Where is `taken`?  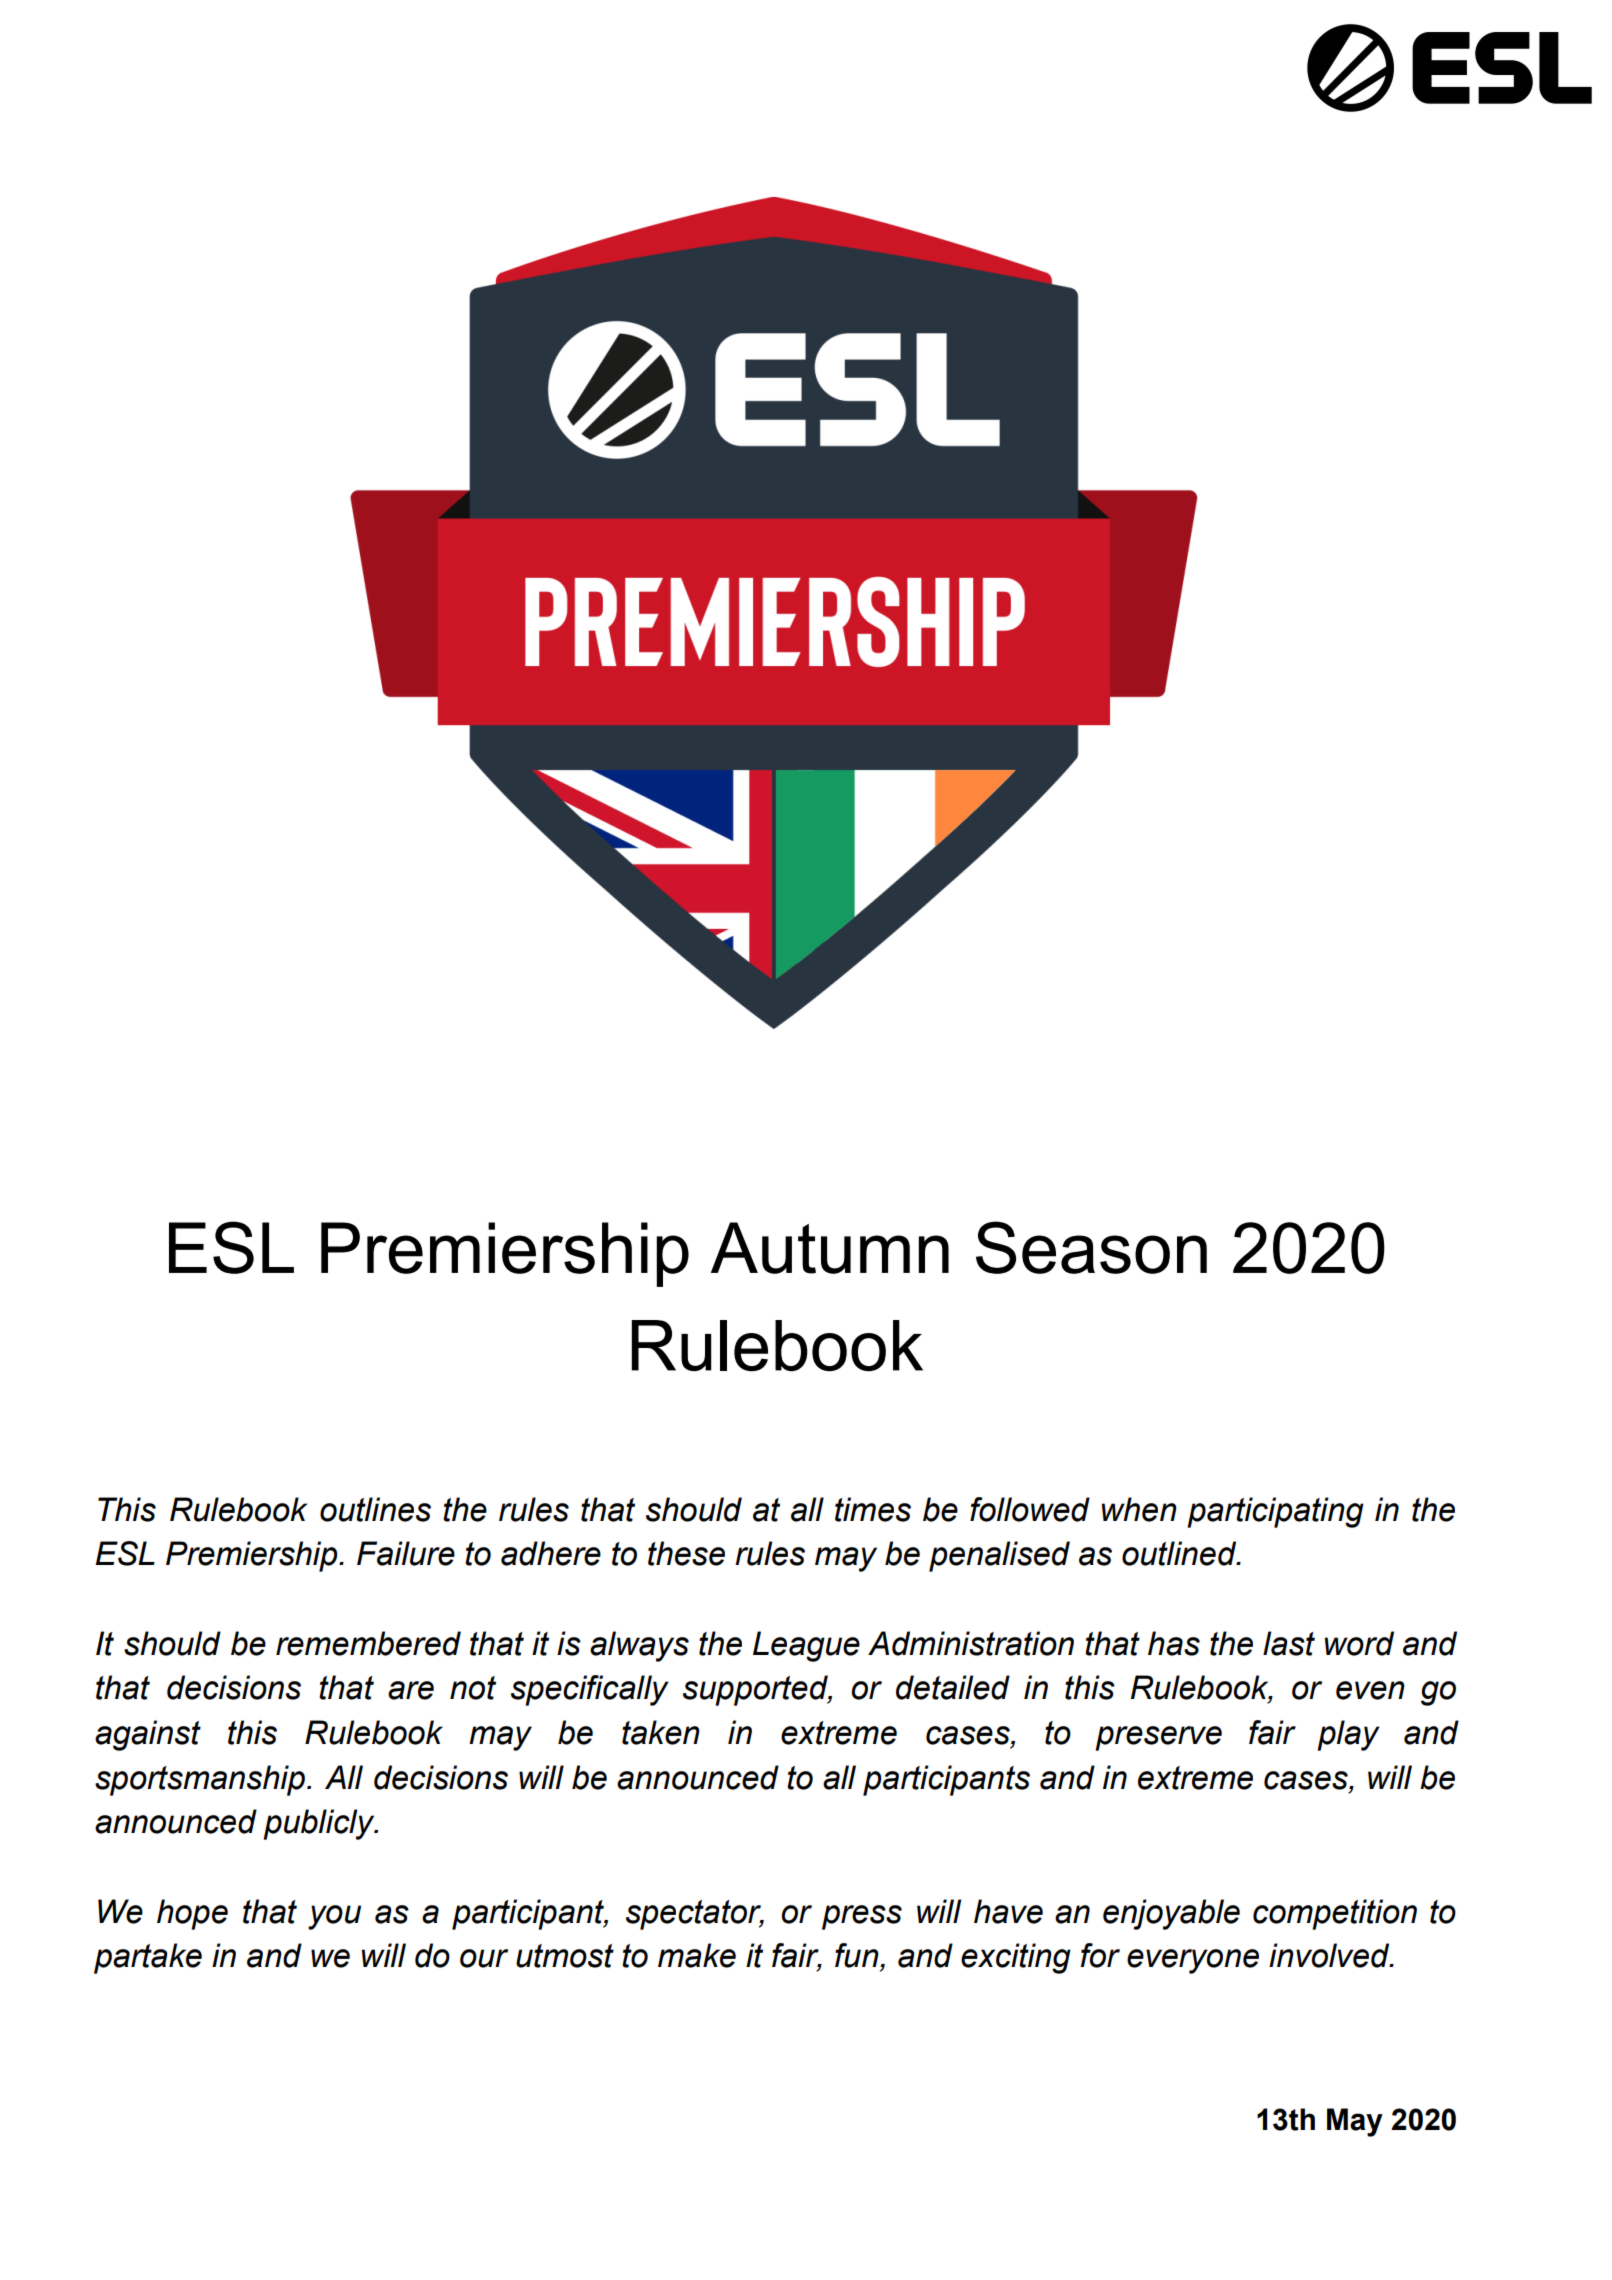
taken is located at coordinates (661, 1732).
